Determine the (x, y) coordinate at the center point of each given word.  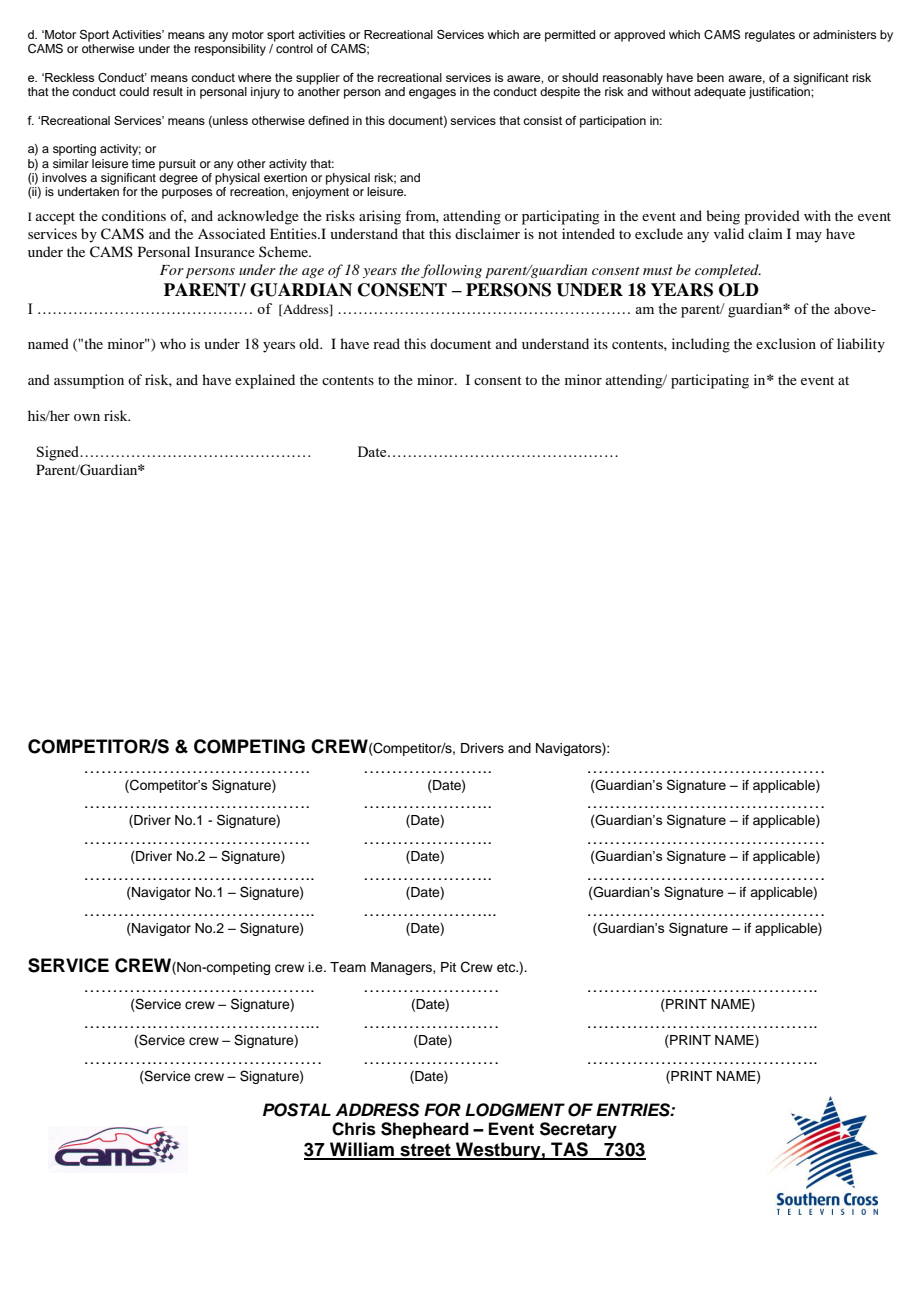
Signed (59, 453)
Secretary (578, 1130)
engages (432, 94)
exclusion (786, 343)
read (386, 343)
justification (780, 93)
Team (348, 967)
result (168, 91)
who (173, 343)
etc (507, 967)
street (425, 1151)
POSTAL (297, 1110)
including (701, 345)
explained (265, 381)
